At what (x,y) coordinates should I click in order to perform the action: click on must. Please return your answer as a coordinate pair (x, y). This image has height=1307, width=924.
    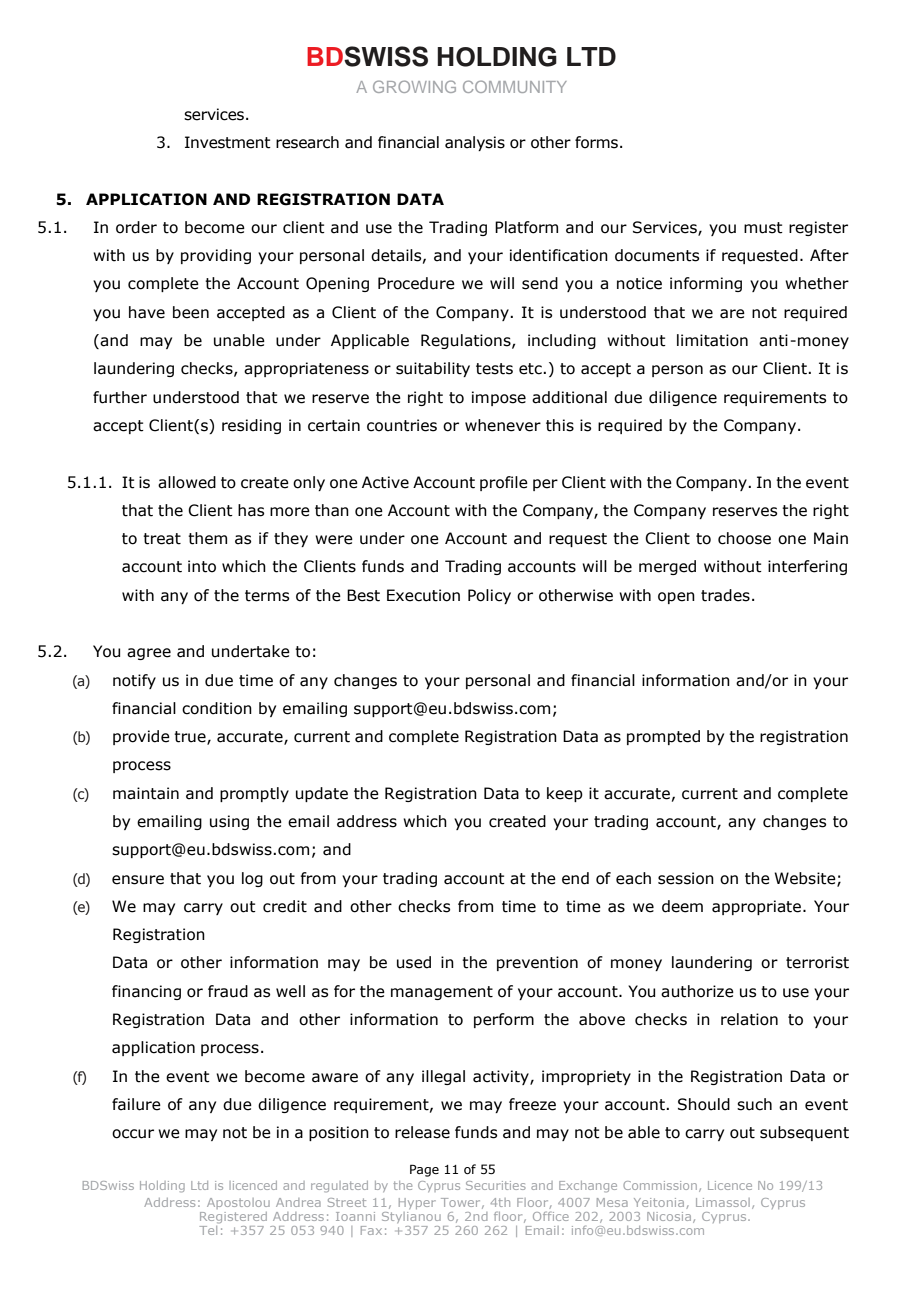
    Looking at the image, I should click on (763, 228).
